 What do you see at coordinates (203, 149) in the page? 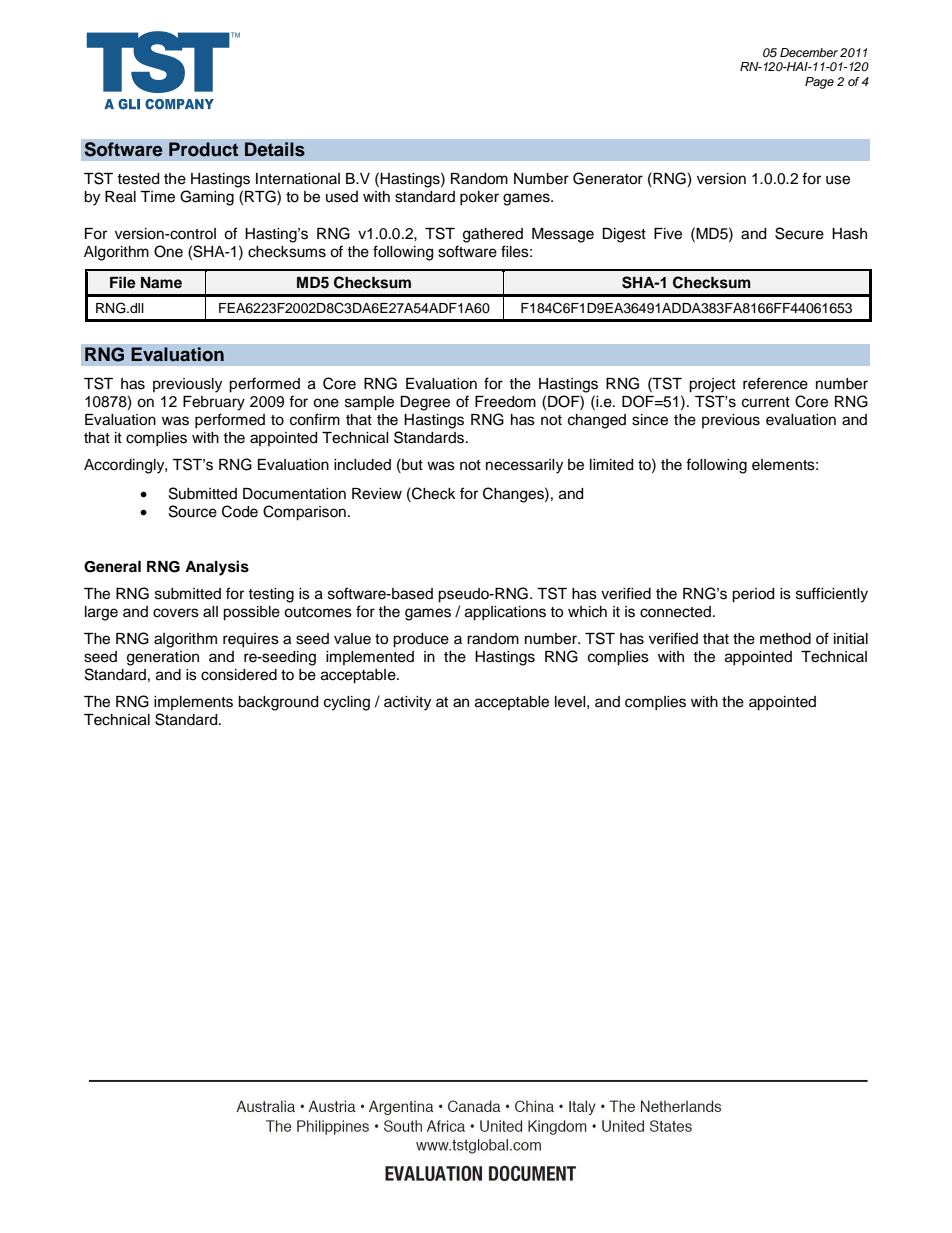
I see `Product` at bounding box center [203, 149].
